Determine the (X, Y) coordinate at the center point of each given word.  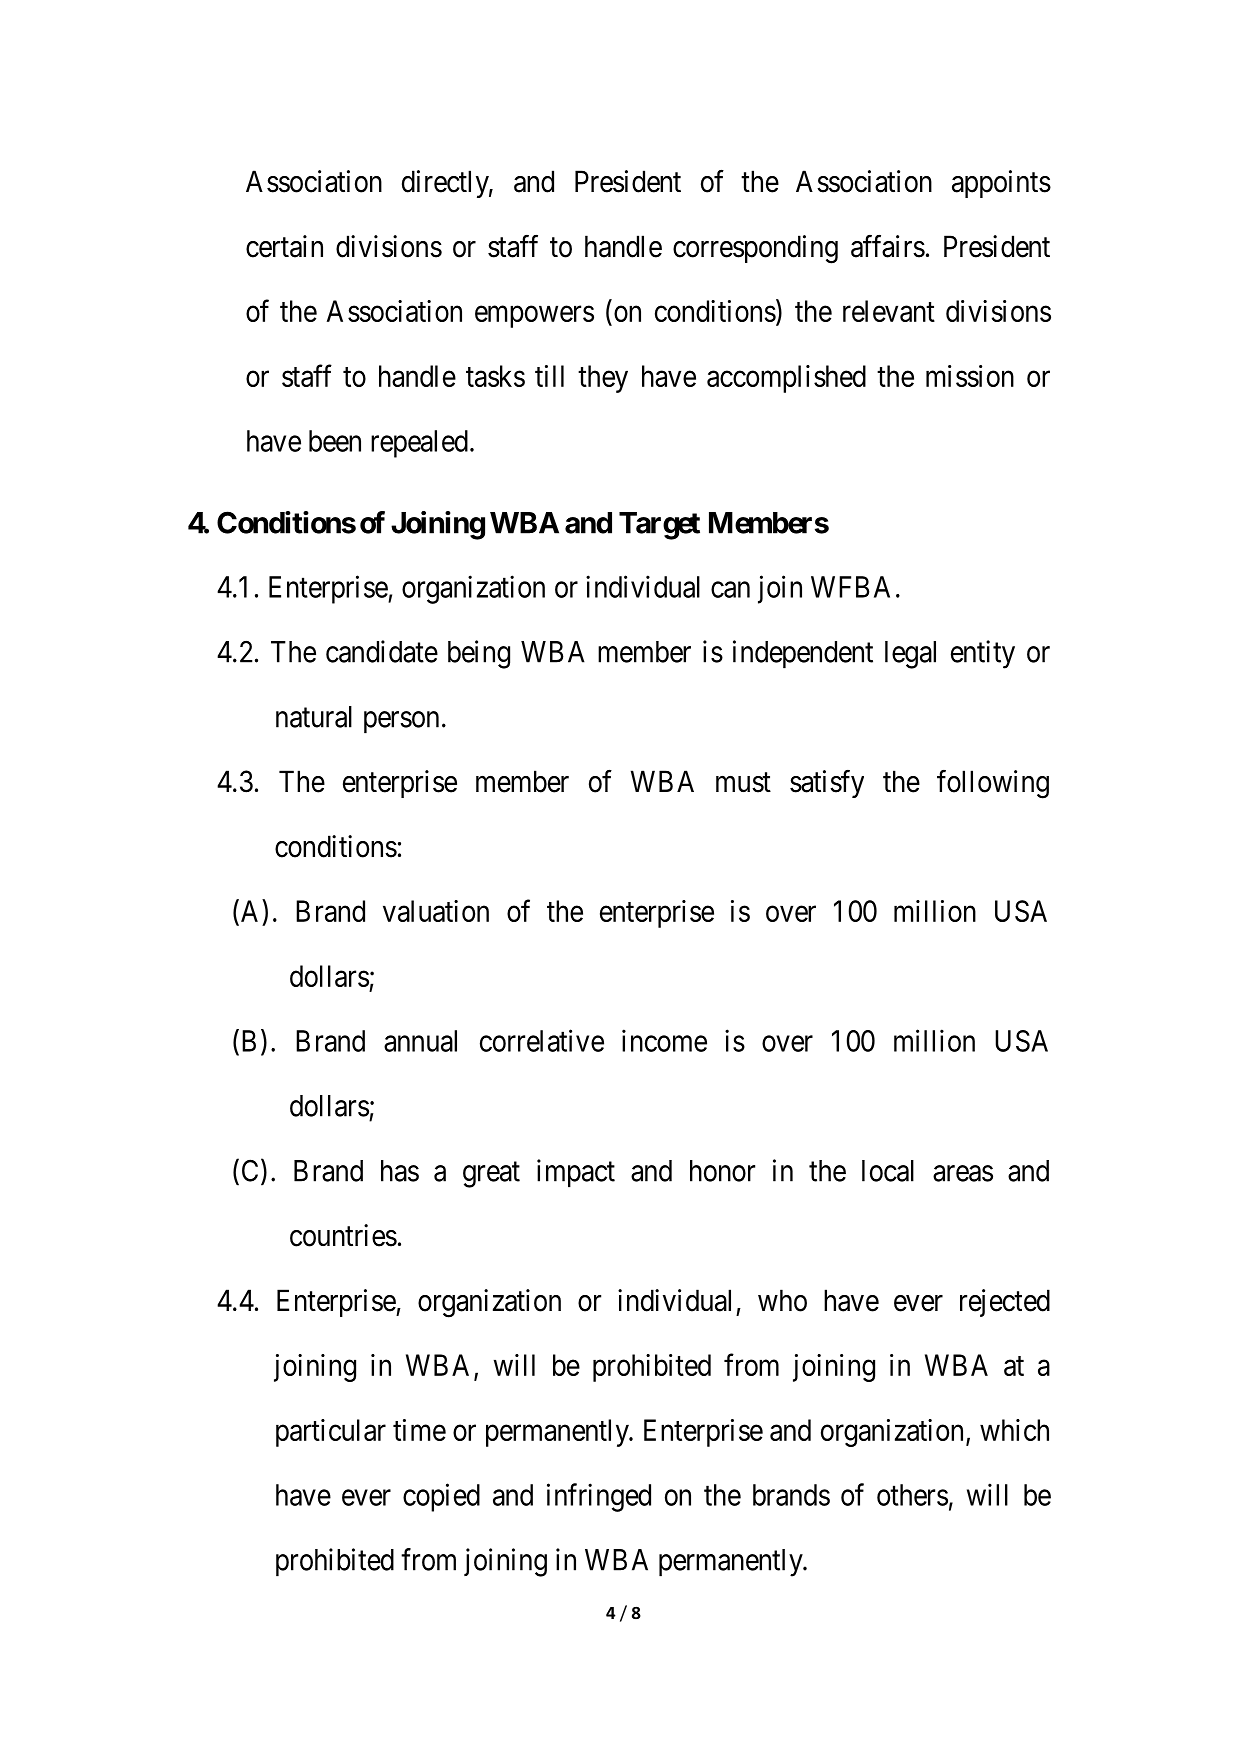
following (993, 784)
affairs (888, 246)
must (743, 783)
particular (331, 1433)
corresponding (755, 249)
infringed (599, 1497)
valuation (436, 911)
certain (284, 246)
